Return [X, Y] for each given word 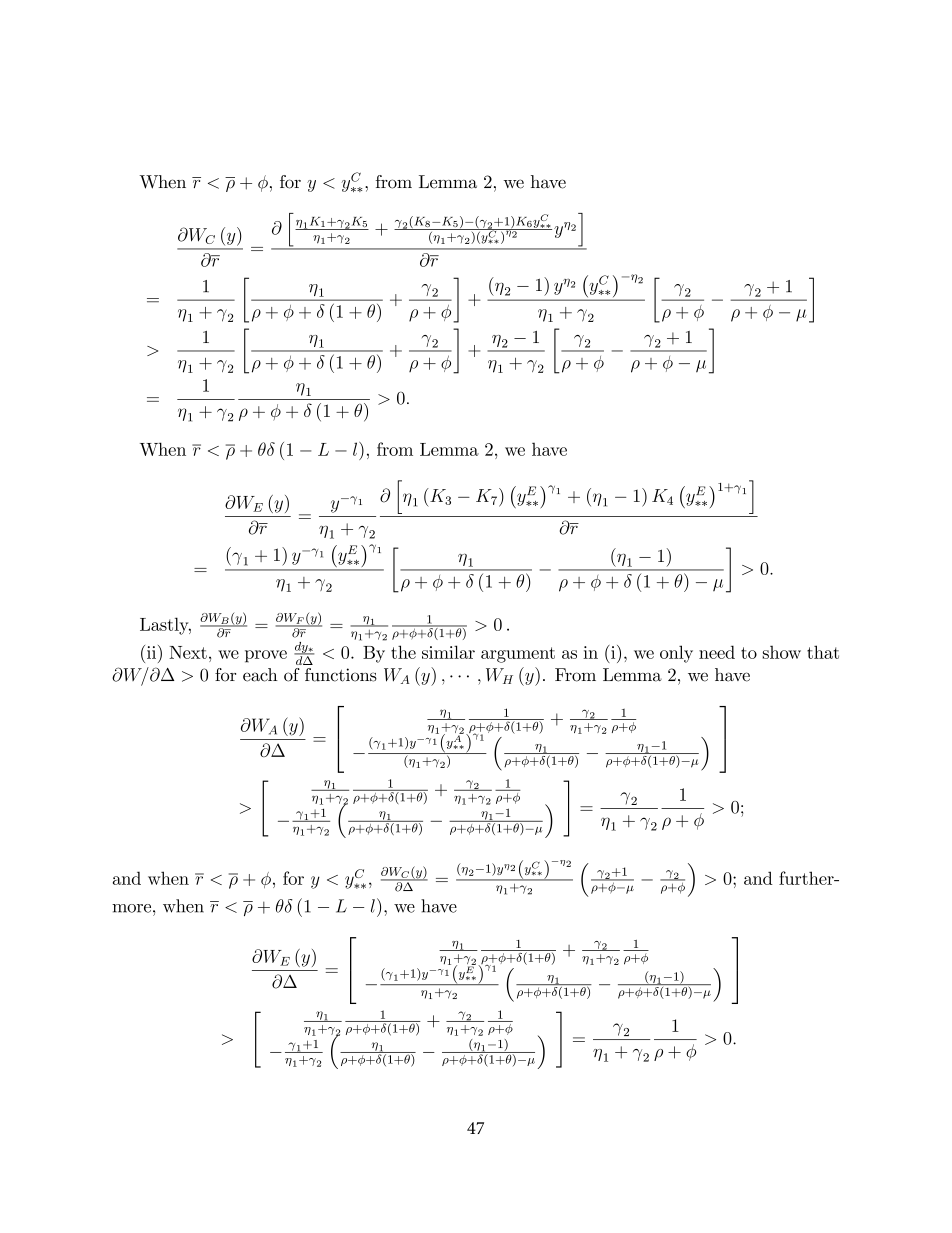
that [823, 652]
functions [341, 675]
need [717, 652]
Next [188, 652]
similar [448, 652]
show [781, 652]
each [260, 675]
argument [518, 655]
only [676, 654]
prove [266, 656]
